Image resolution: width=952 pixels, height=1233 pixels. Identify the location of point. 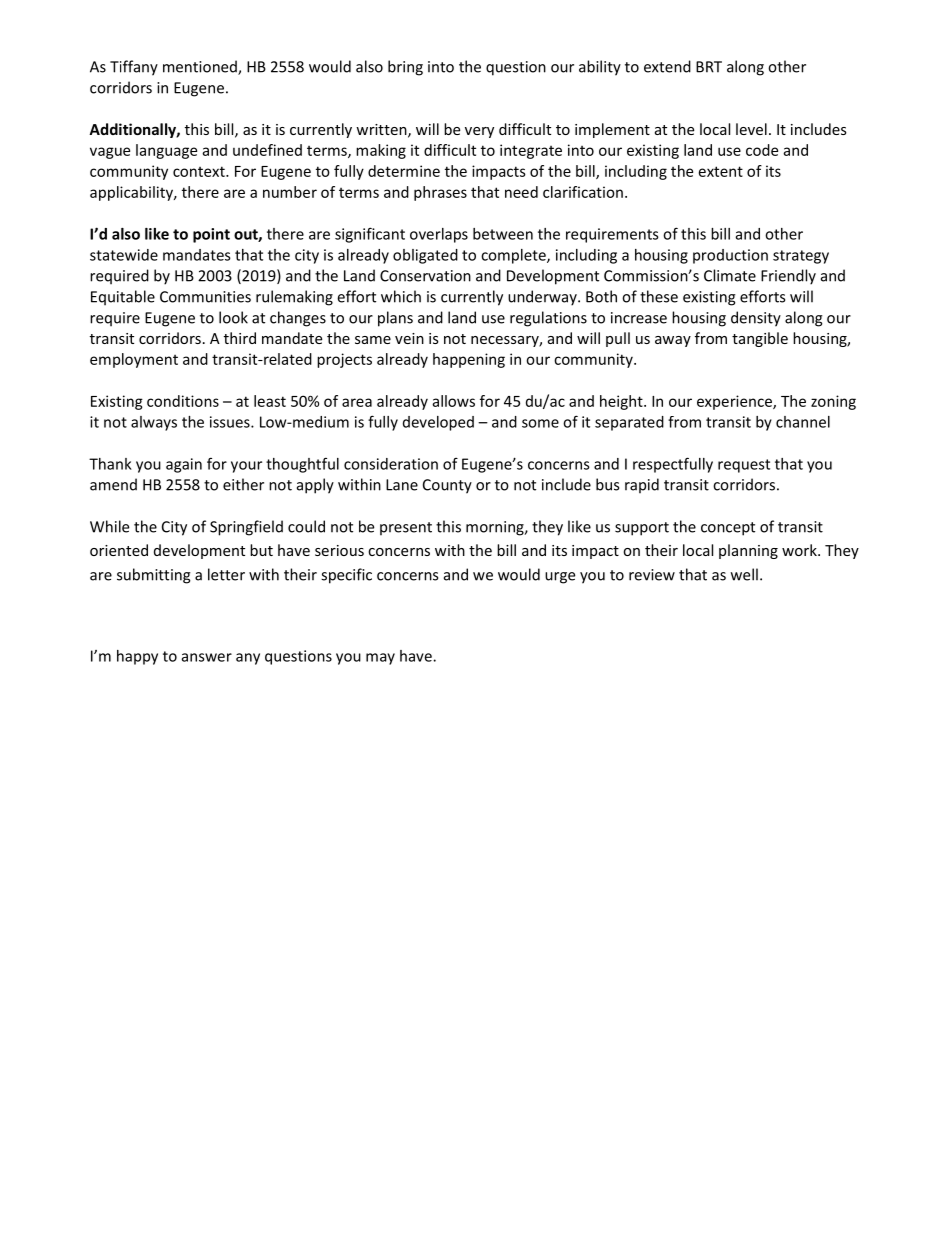
(211, 235).
